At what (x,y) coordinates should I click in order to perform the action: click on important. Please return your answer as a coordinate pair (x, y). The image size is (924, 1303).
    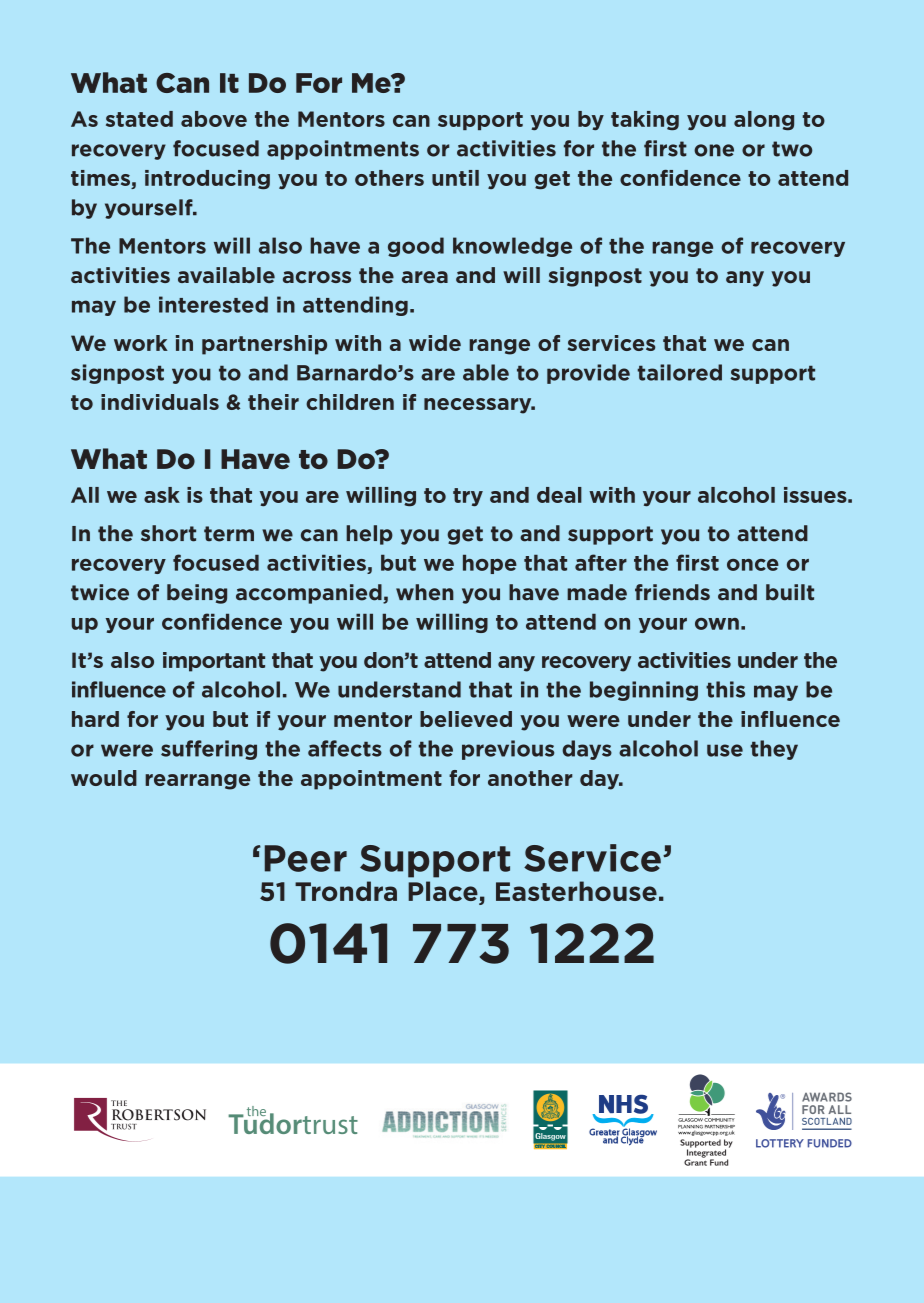
    Looking at the image, I should click on (214, 662).
